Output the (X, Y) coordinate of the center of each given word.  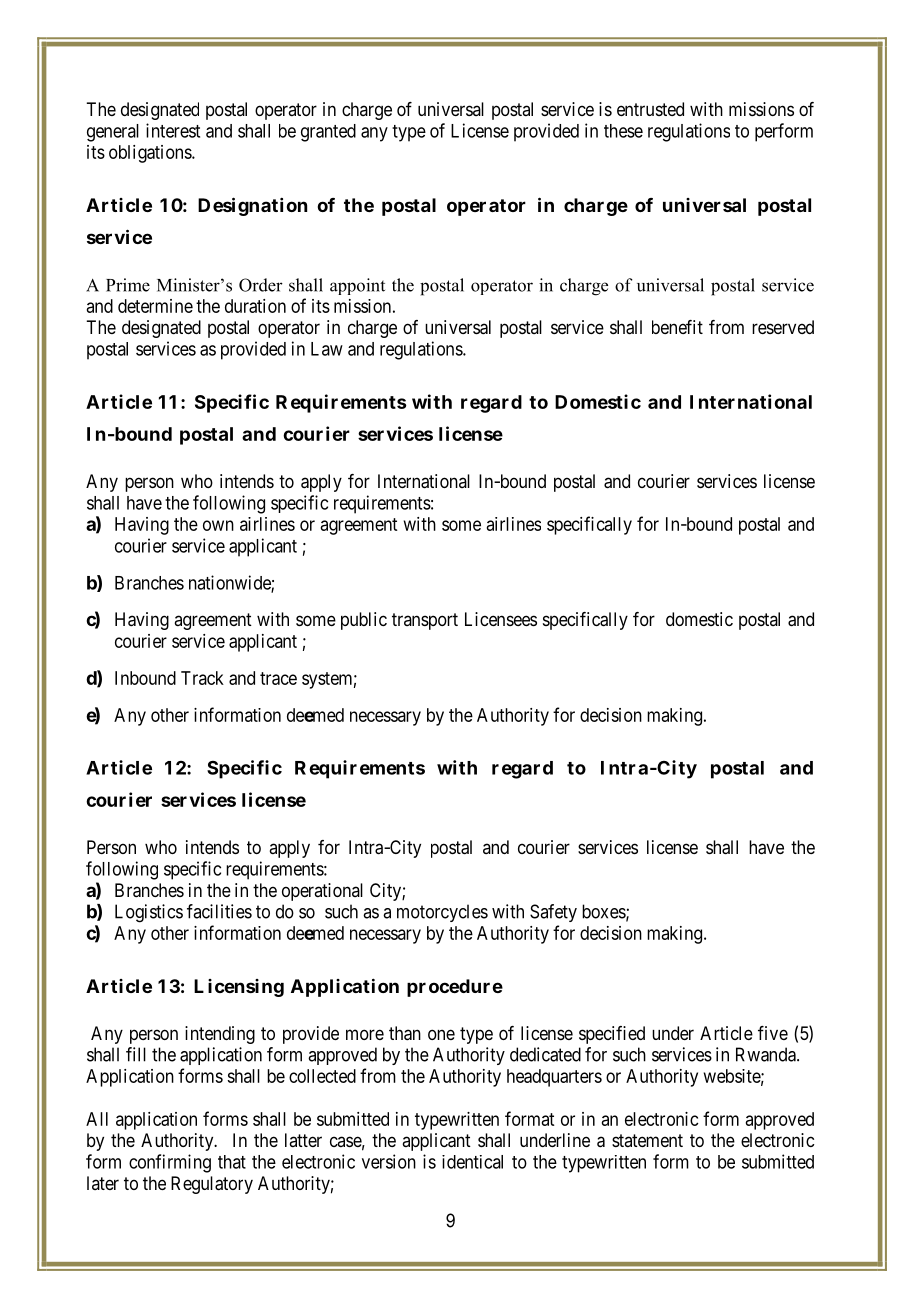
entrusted (650, 109)
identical (472, 1162)
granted (328, 133)
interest (173, 130)
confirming (170, 1163)
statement (647, 1140)
